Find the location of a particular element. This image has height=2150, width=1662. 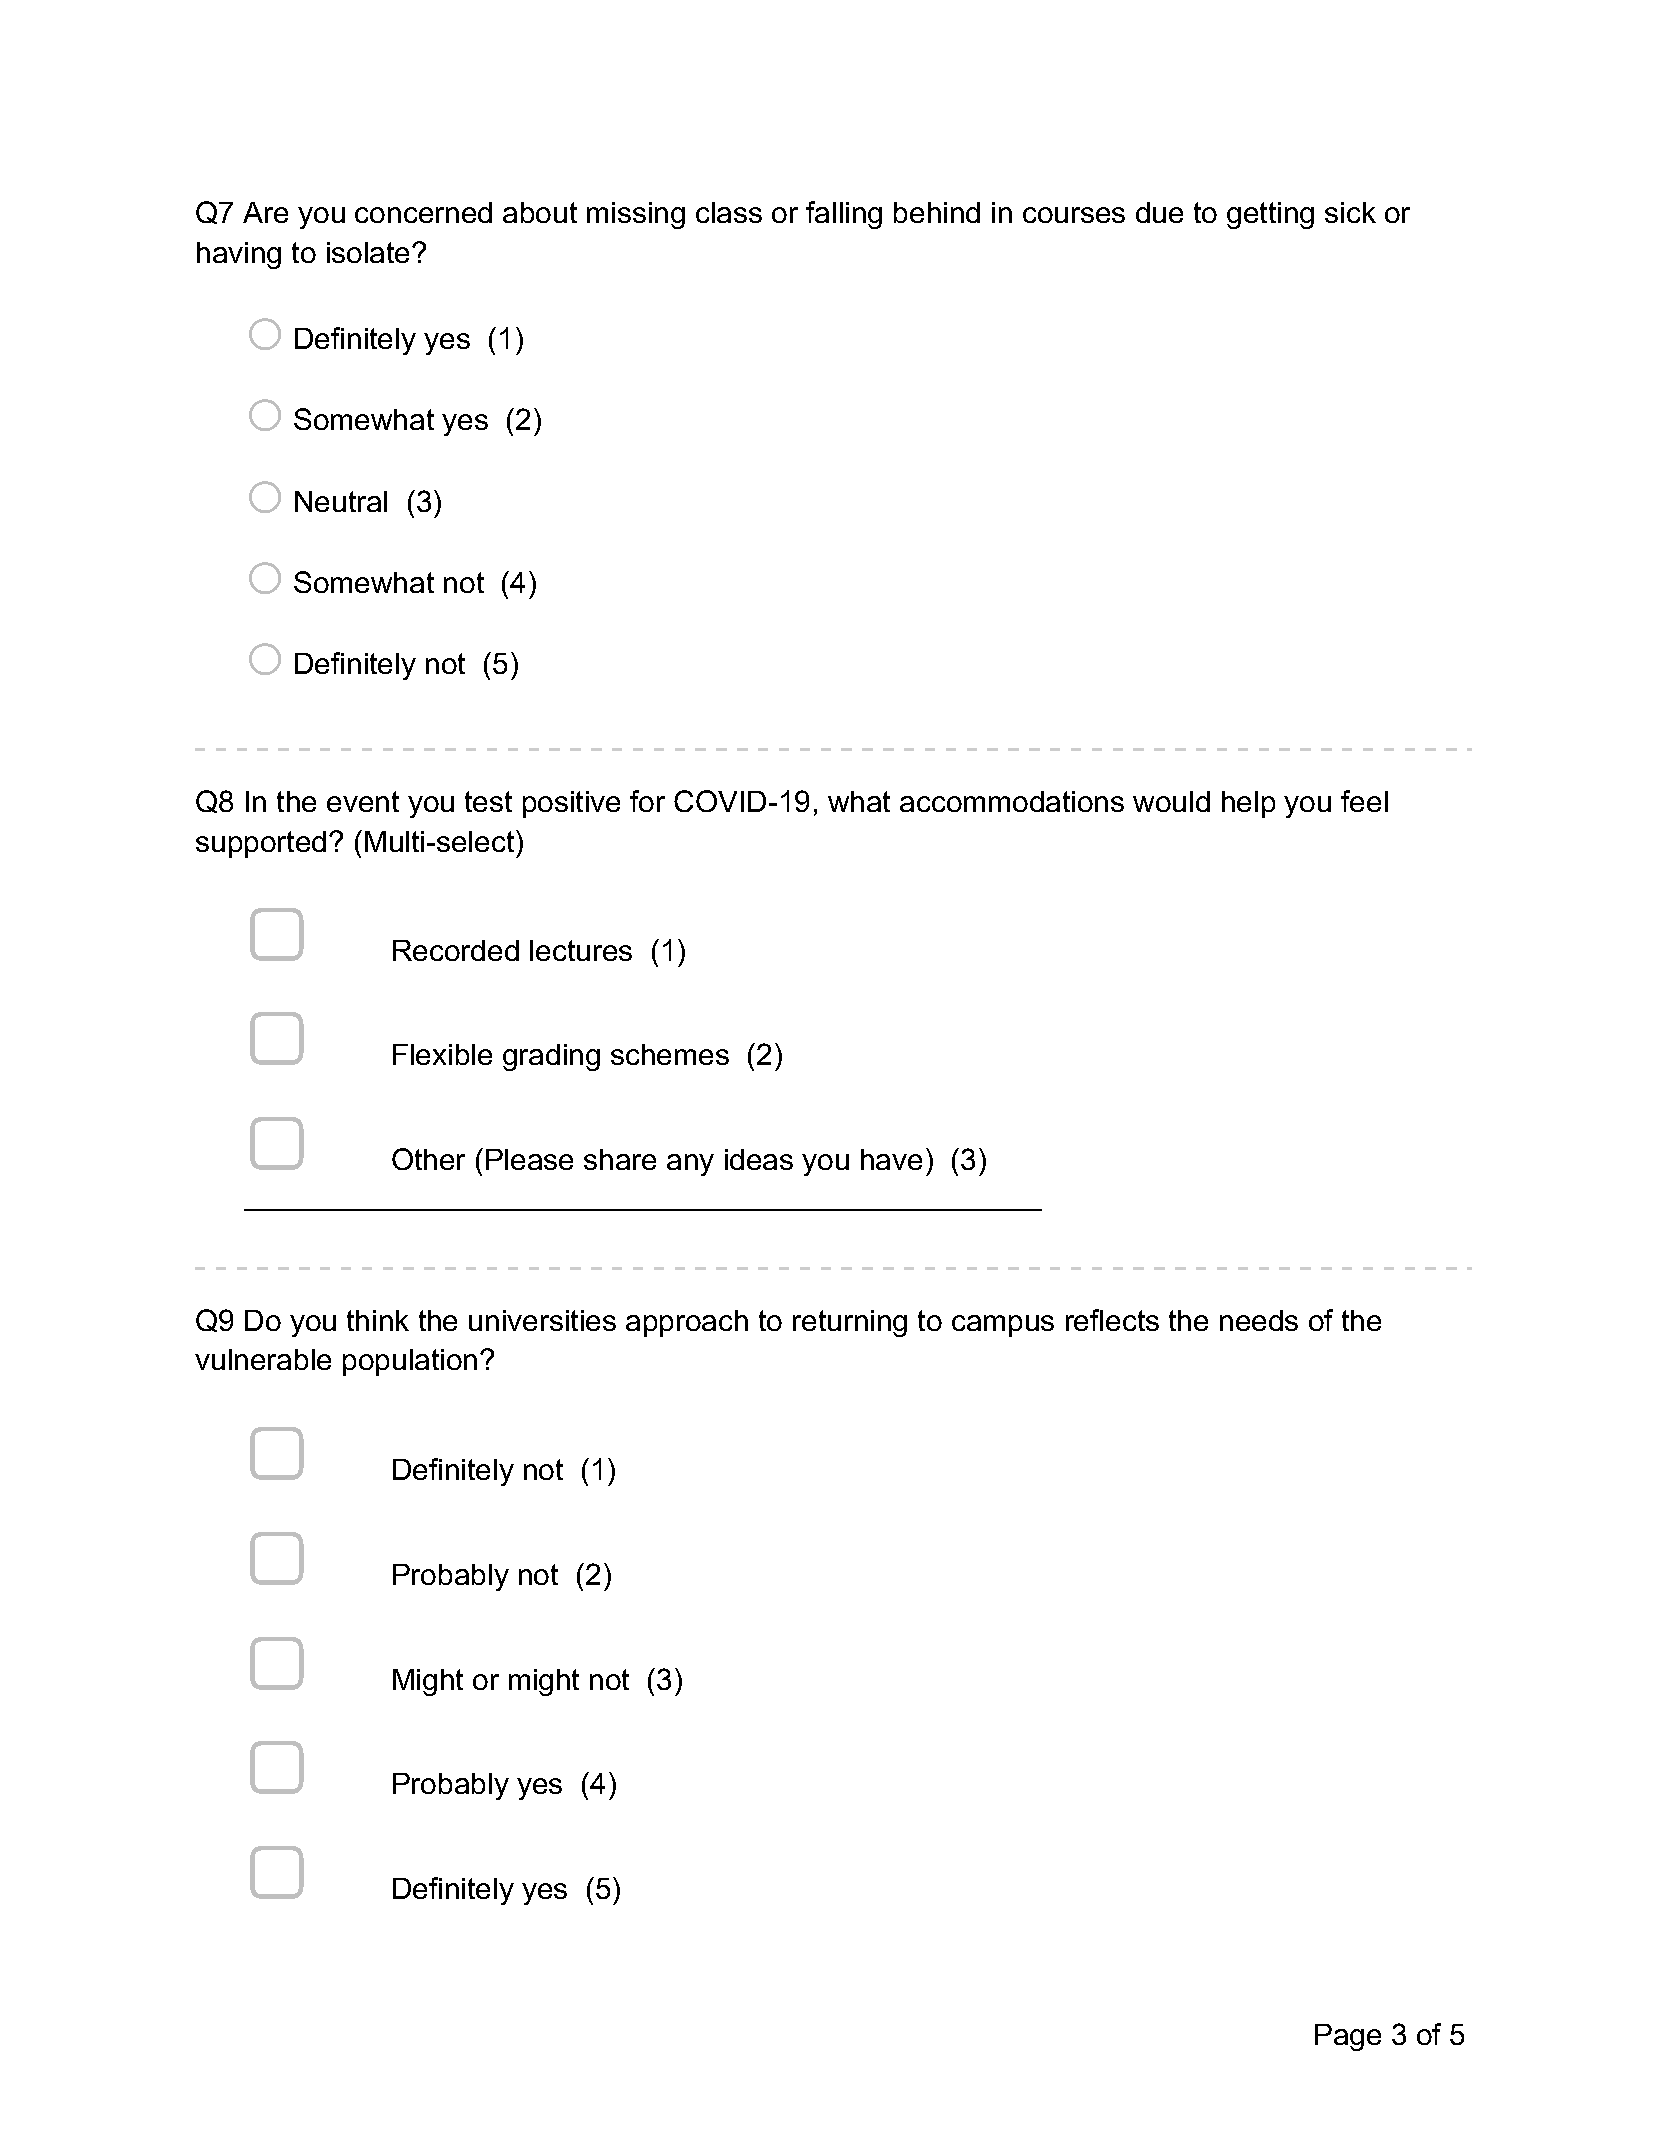

population is located at coordinates (410, 1362).
